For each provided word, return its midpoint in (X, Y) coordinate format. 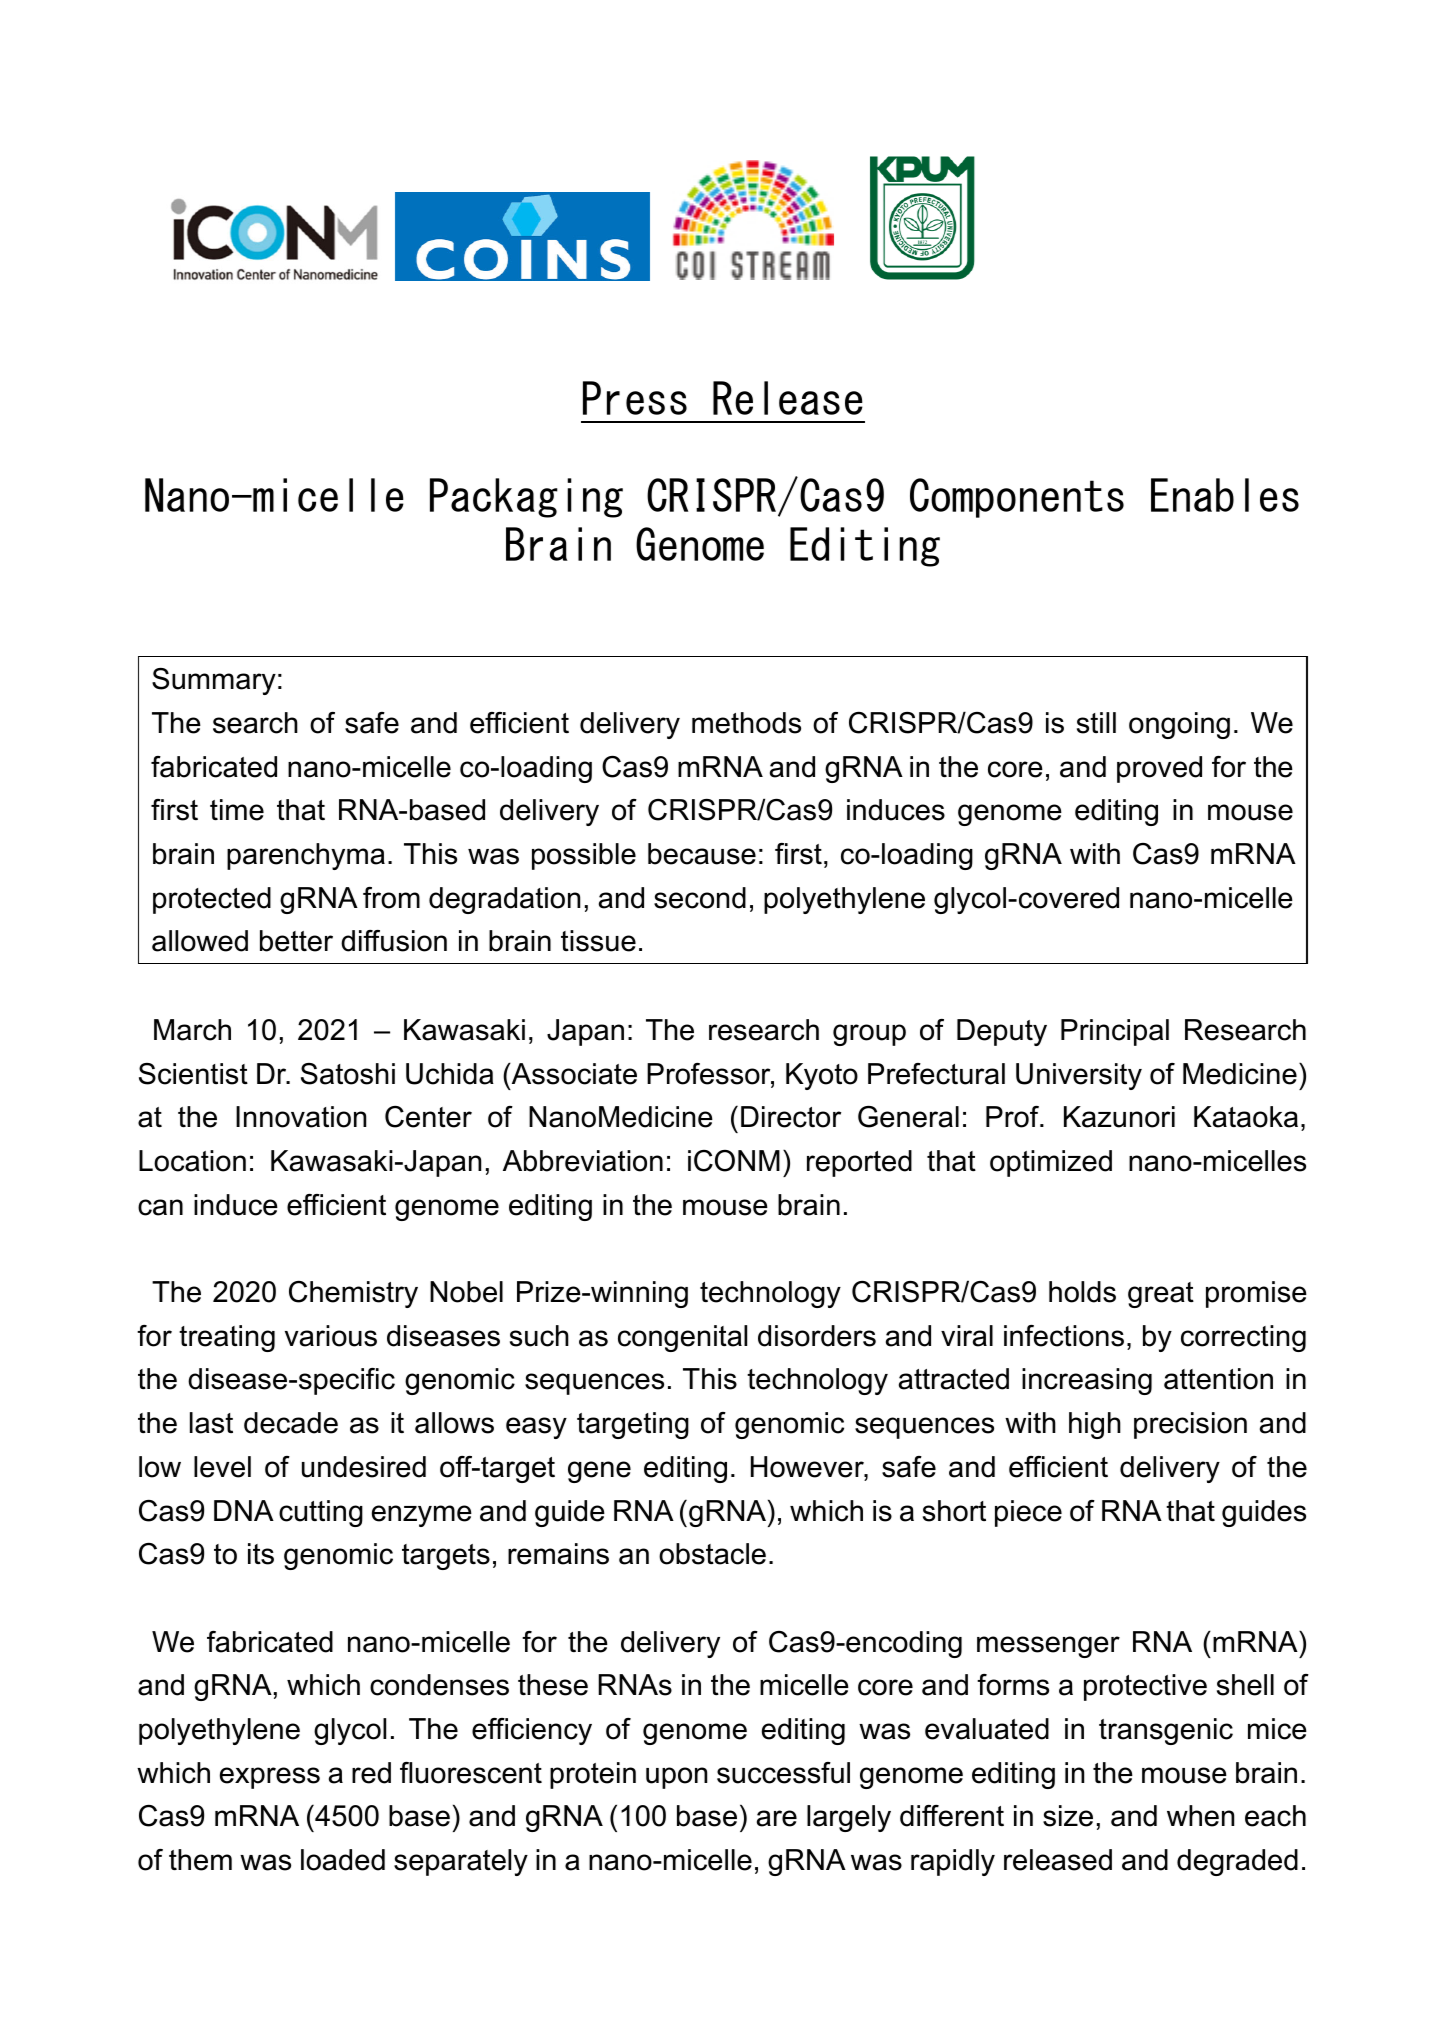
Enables (1225, 495)
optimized (1051, 1163)
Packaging (526, 498)
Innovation (301, 1117)
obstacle (712, 1554)
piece (1028, 1513)
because (702, 854)
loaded (343, 1860)
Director (791, 1117)
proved (1159, 769)
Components (1017, 498)
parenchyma (306, 856)
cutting (321, 1513)
